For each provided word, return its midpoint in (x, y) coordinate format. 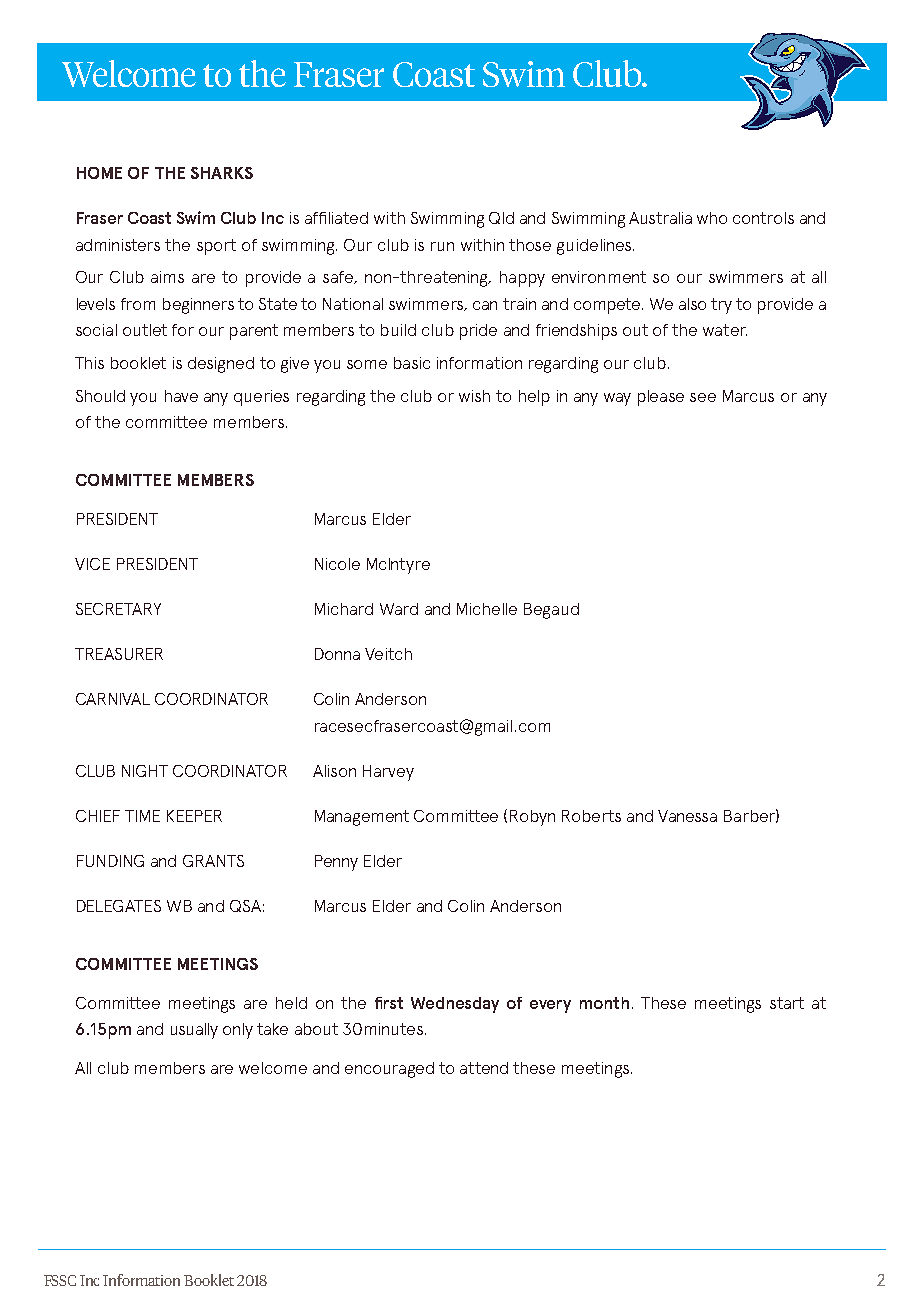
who (712, 218)
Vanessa (687, 816)
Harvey (388, 773)
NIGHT (145, 771)
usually (194, 1031)
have (181, 396)
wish (474, 396)
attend (484, 1068)
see (703, 397)
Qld (501, 218)
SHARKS (222, 173)
